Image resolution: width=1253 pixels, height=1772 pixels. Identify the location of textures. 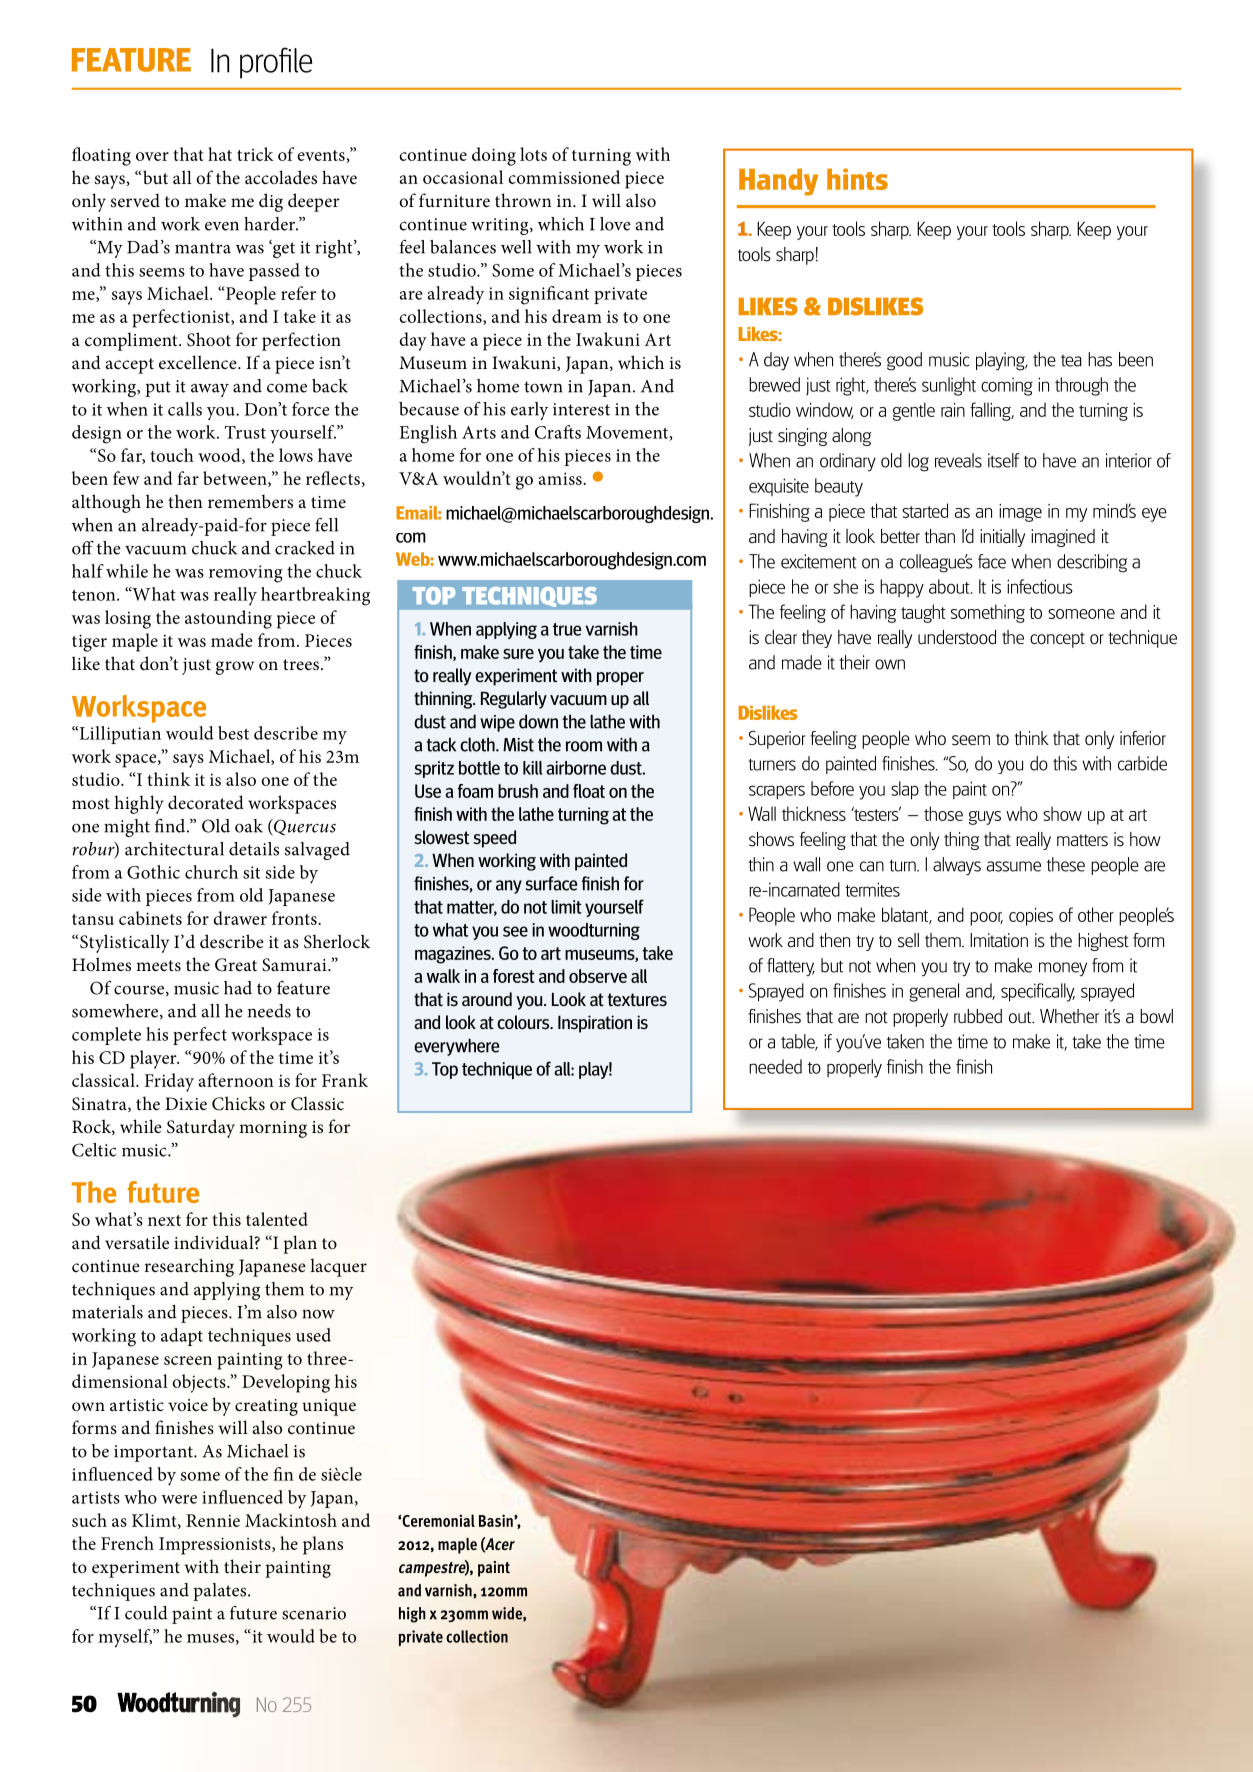
(637, 999).
